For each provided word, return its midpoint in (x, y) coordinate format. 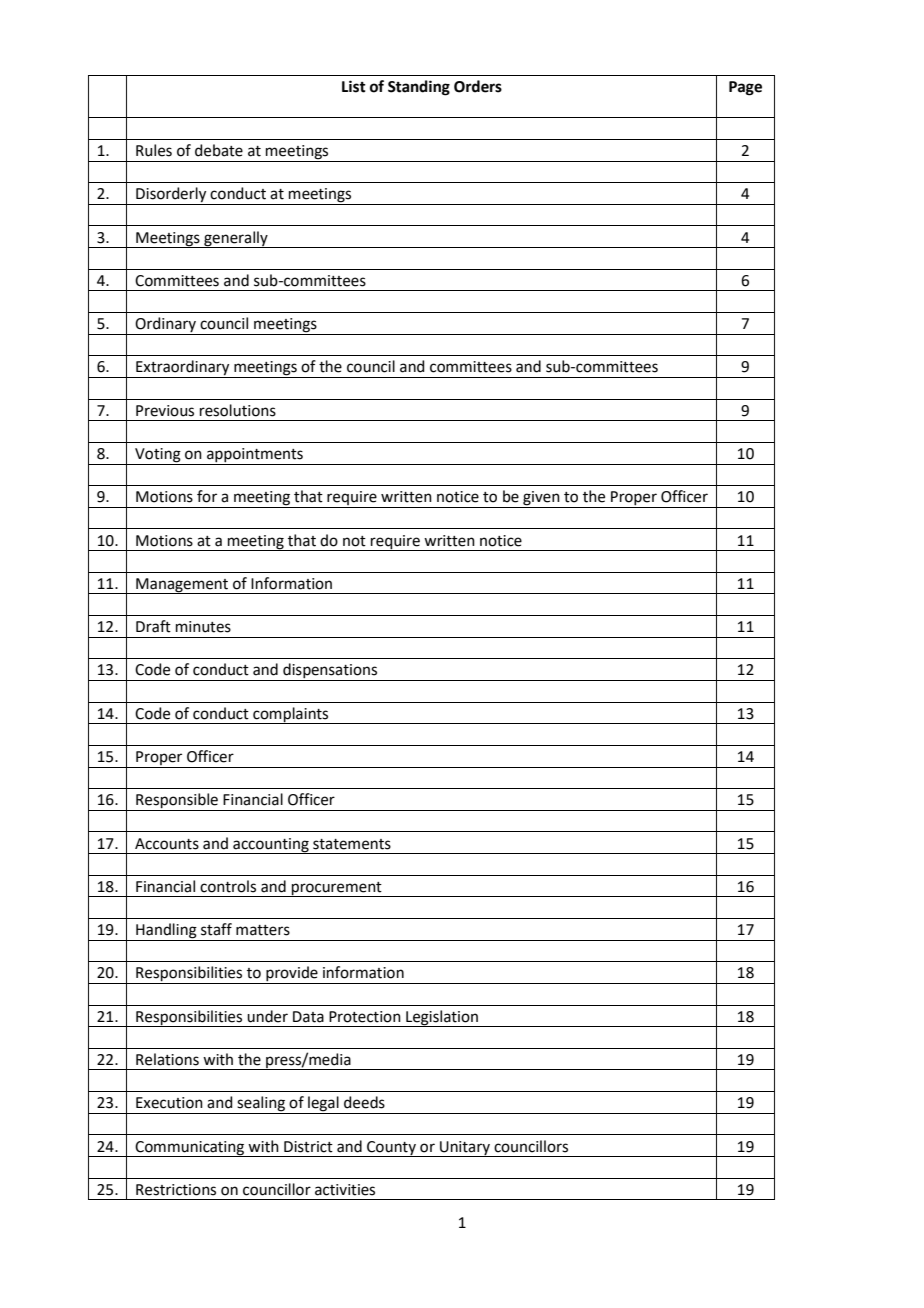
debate (219, 150)
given (541, 499)
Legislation (442, 1018)
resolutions (238, 410)
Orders (478, 86)
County (391, 1149)
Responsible (177, 802)
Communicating (190, 1149)
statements (352, 844)
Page (745, 88)
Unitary (465, 1149)
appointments (255, 456)
